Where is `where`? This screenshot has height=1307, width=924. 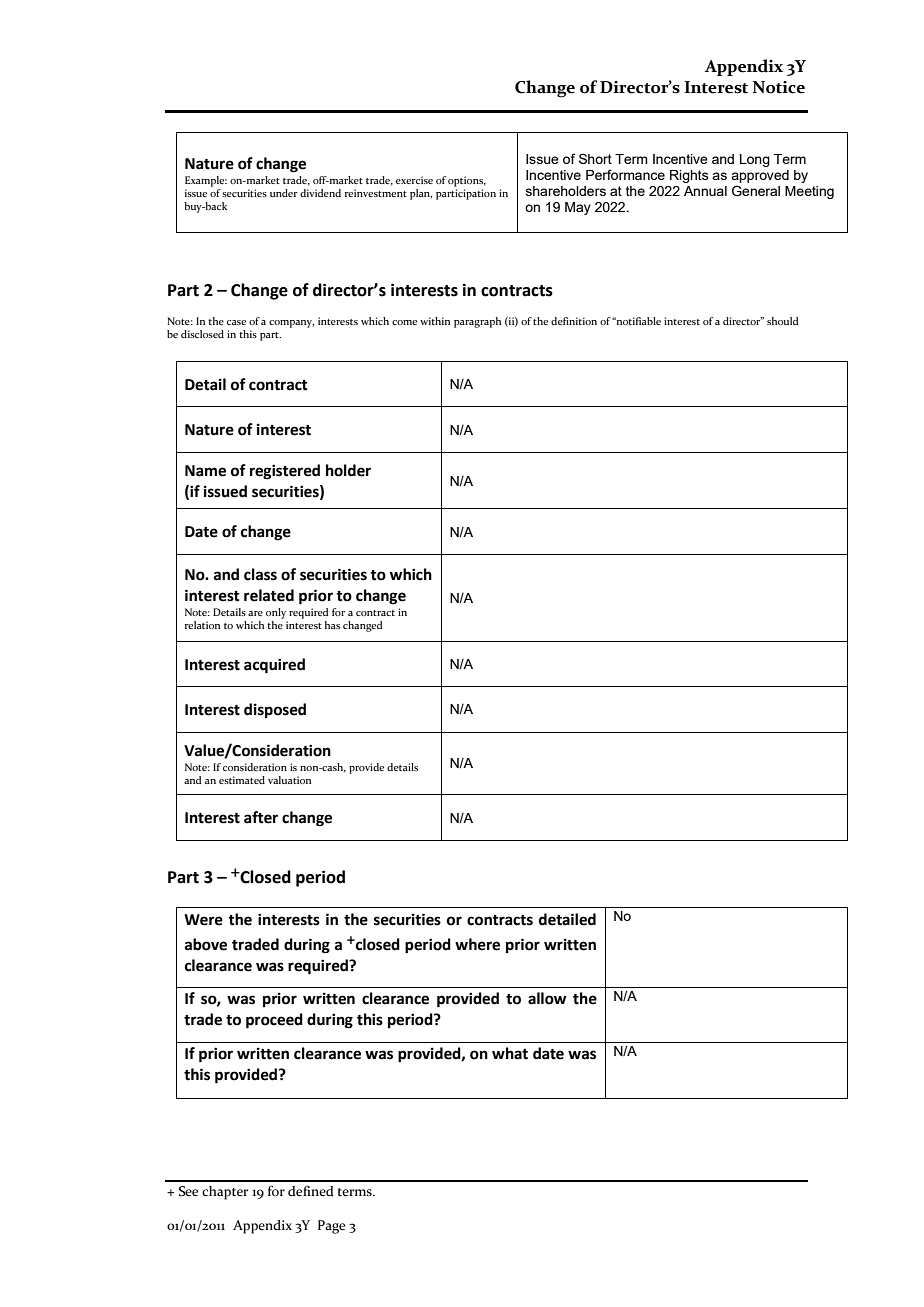 where is located at coordinates (477, 944).
